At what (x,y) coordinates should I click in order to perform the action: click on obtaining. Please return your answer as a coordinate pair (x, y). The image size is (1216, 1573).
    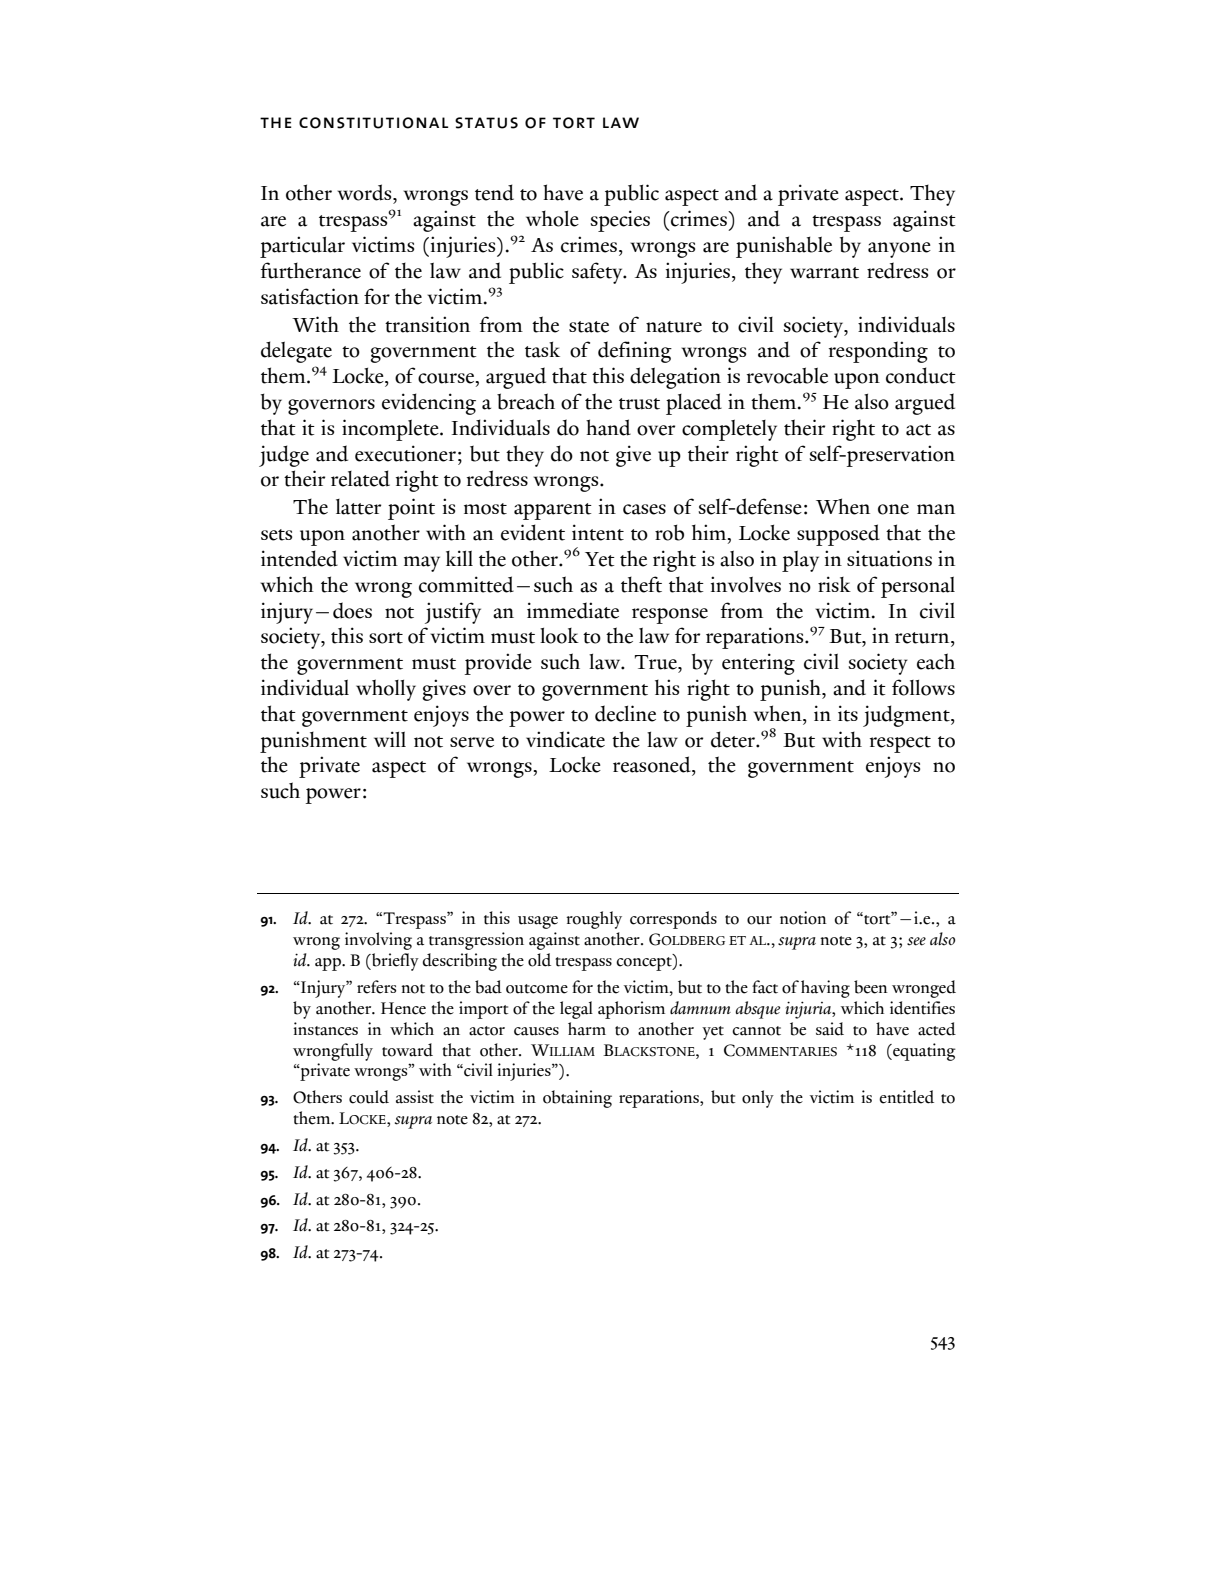
    Looking at the image, I should click on (577, 1099).
